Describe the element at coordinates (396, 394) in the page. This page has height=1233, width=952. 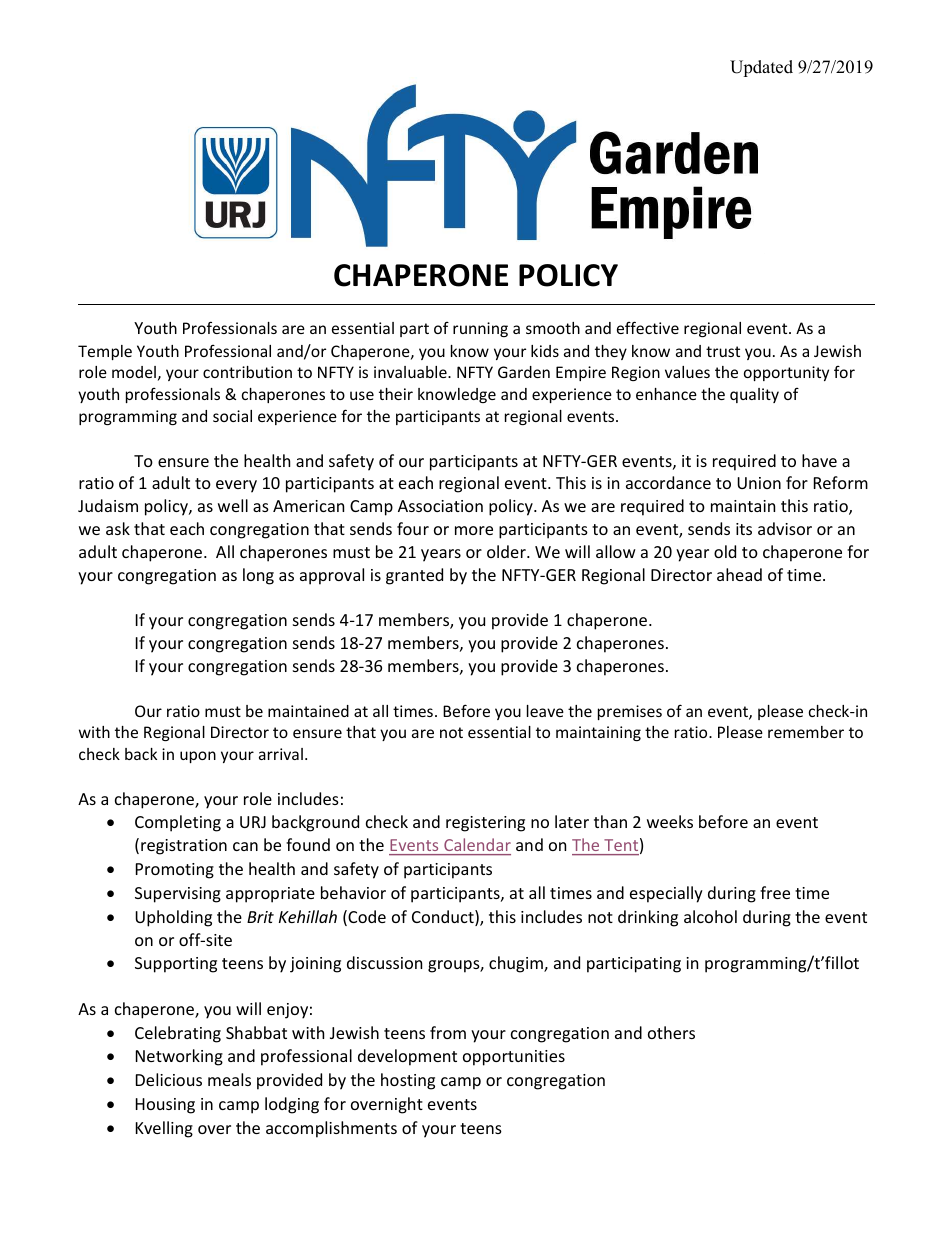
I see `their` at that location.
